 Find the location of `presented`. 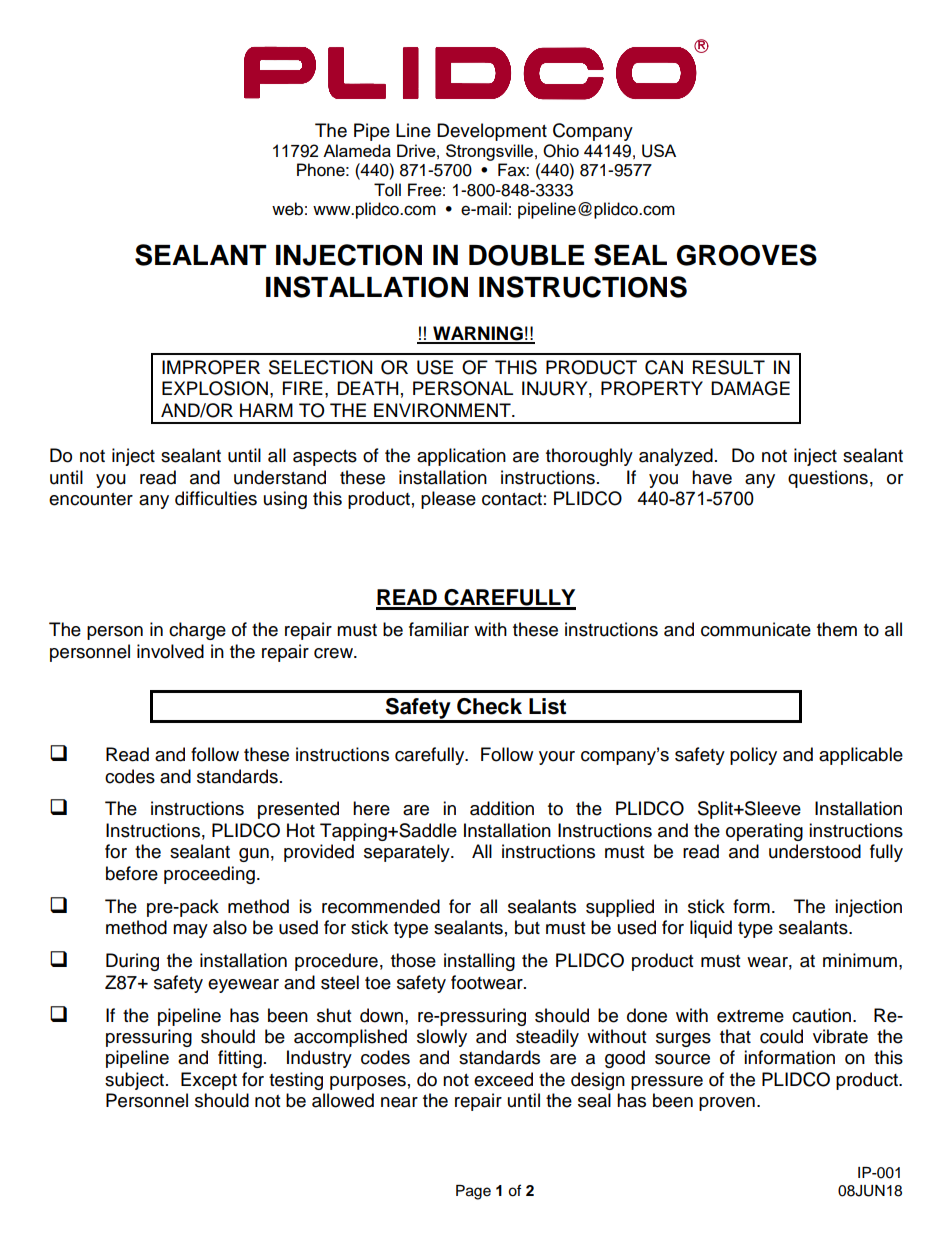

presented is located at coordinates (298, 810).
